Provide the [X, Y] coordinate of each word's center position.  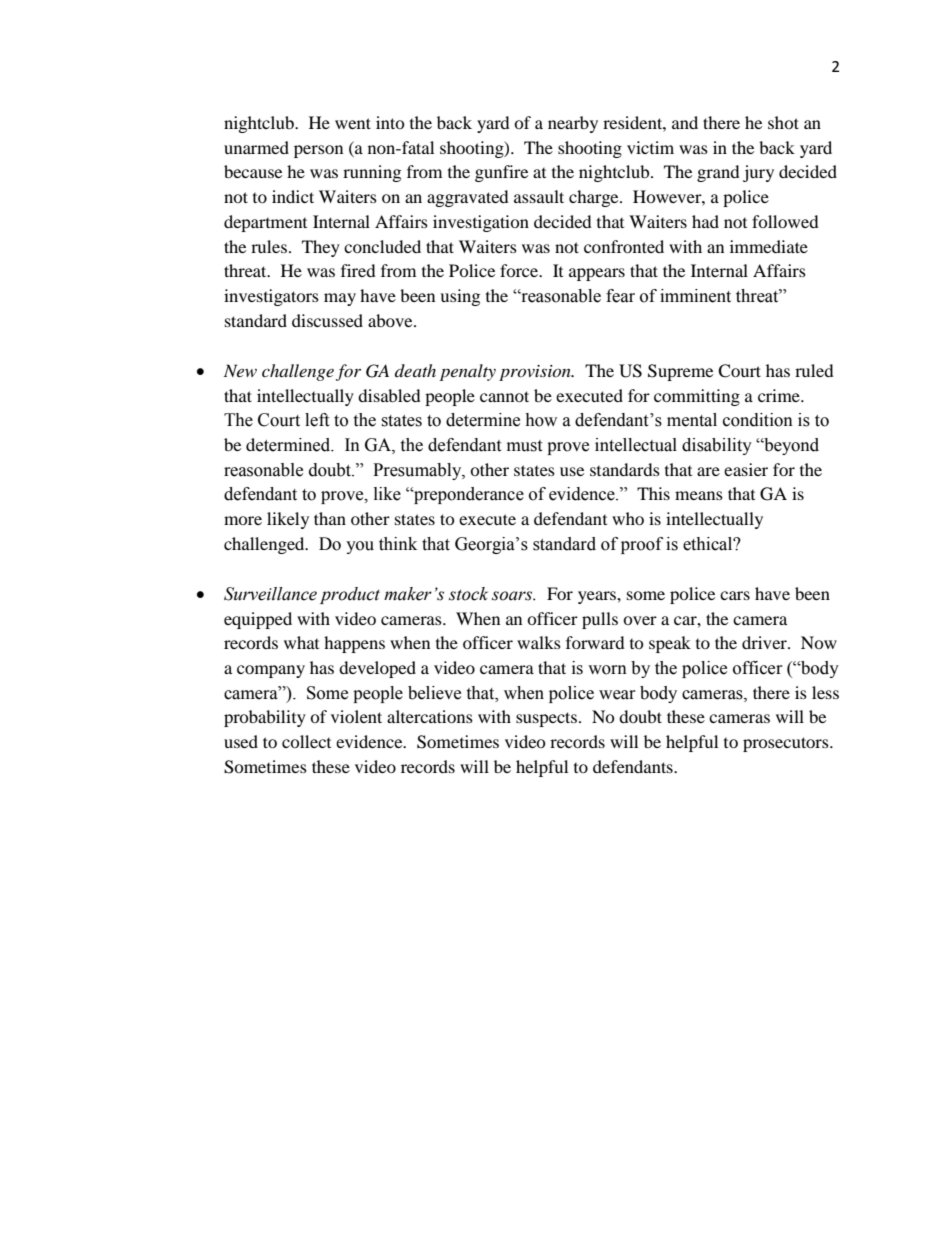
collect [306, 741]
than [330, 518]
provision [536, 373]
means [699, 495]
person [318, 151]
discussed [327, 320]
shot [783, 122]
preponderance [468, 495]
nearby [573, 124]
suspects [546, 719]
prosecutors [787, 744]
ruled [814, 370]
